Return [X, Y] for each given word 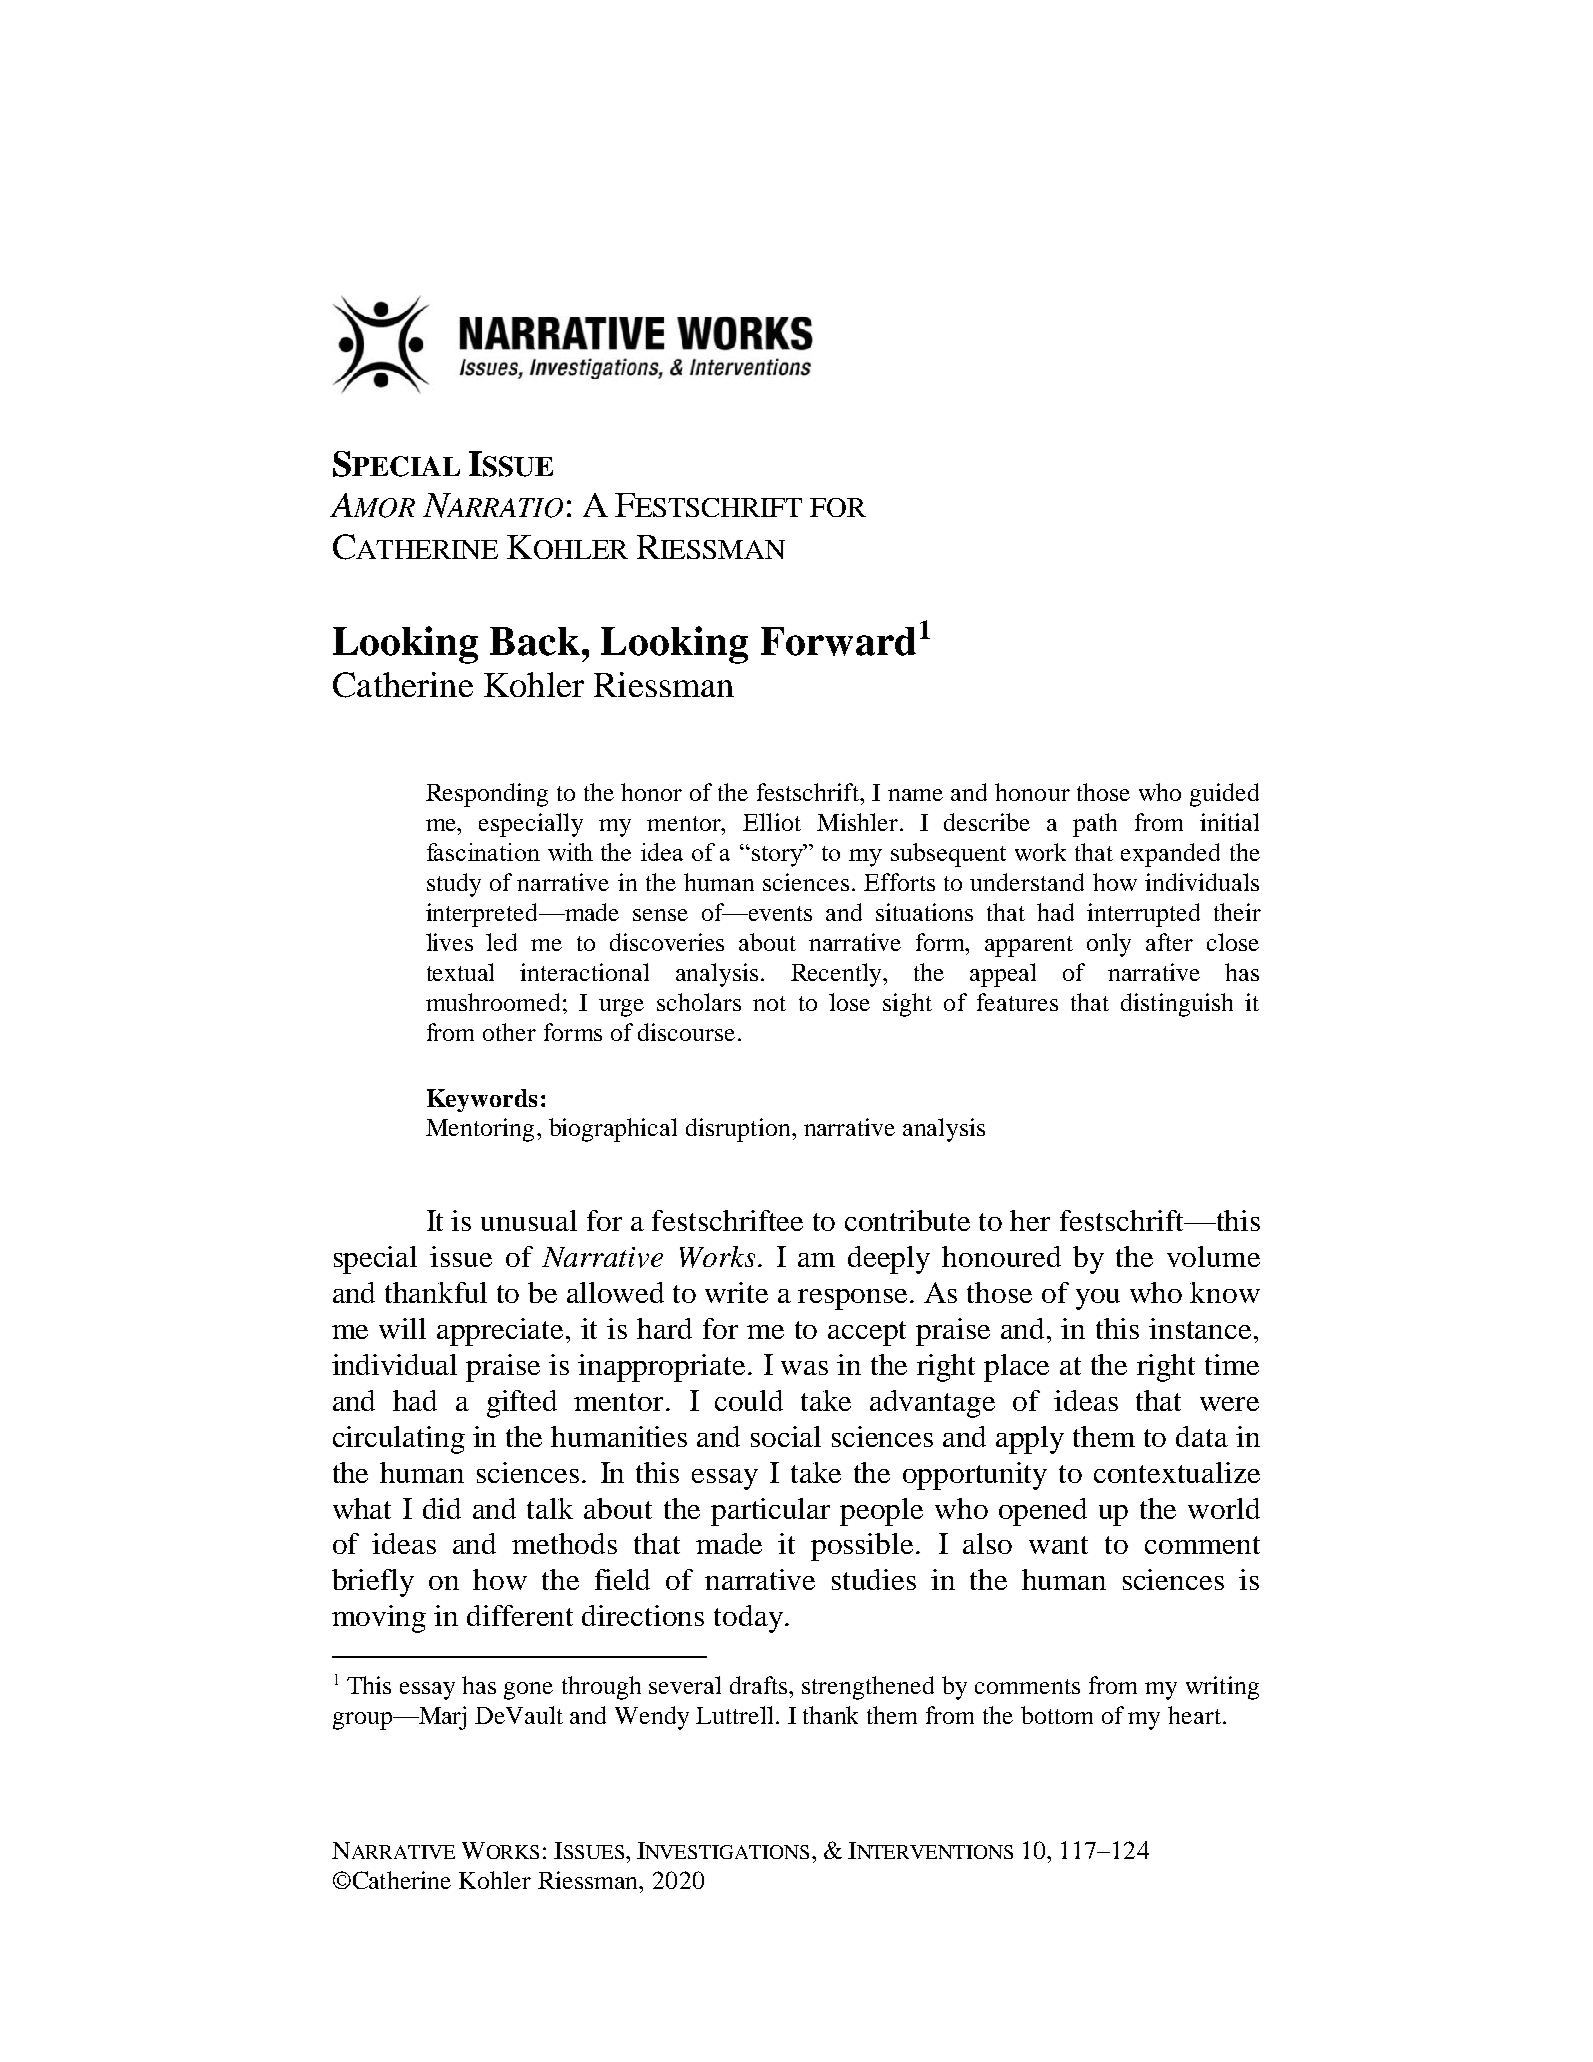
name [915, 795]
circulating [399, 1440]
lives [449, 942]
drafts [760, 1685]
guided [1224, 795]
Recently [838, 975]
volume [1213, 1256]
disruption [739, 1130]
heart [1194, 1715]
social [786, 1436]
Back [536, 641]
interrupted [1143, 915]
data [1202, 1436]
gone [528, 1691]
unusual [529, 1220]
